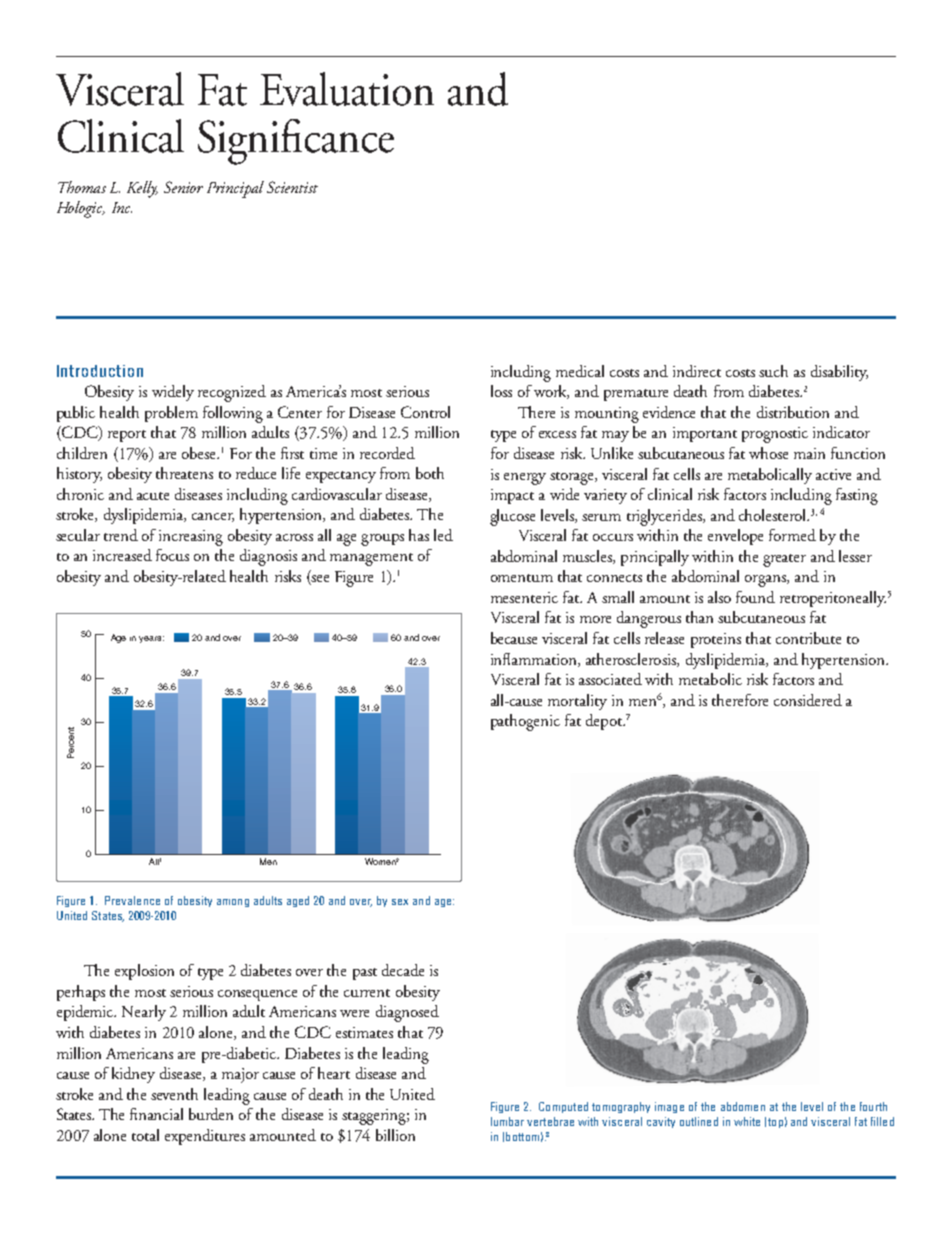 Image resolution: width=952 pixels, height=1233 pixels. I want to click on abdomen, so click(743, 1106).
